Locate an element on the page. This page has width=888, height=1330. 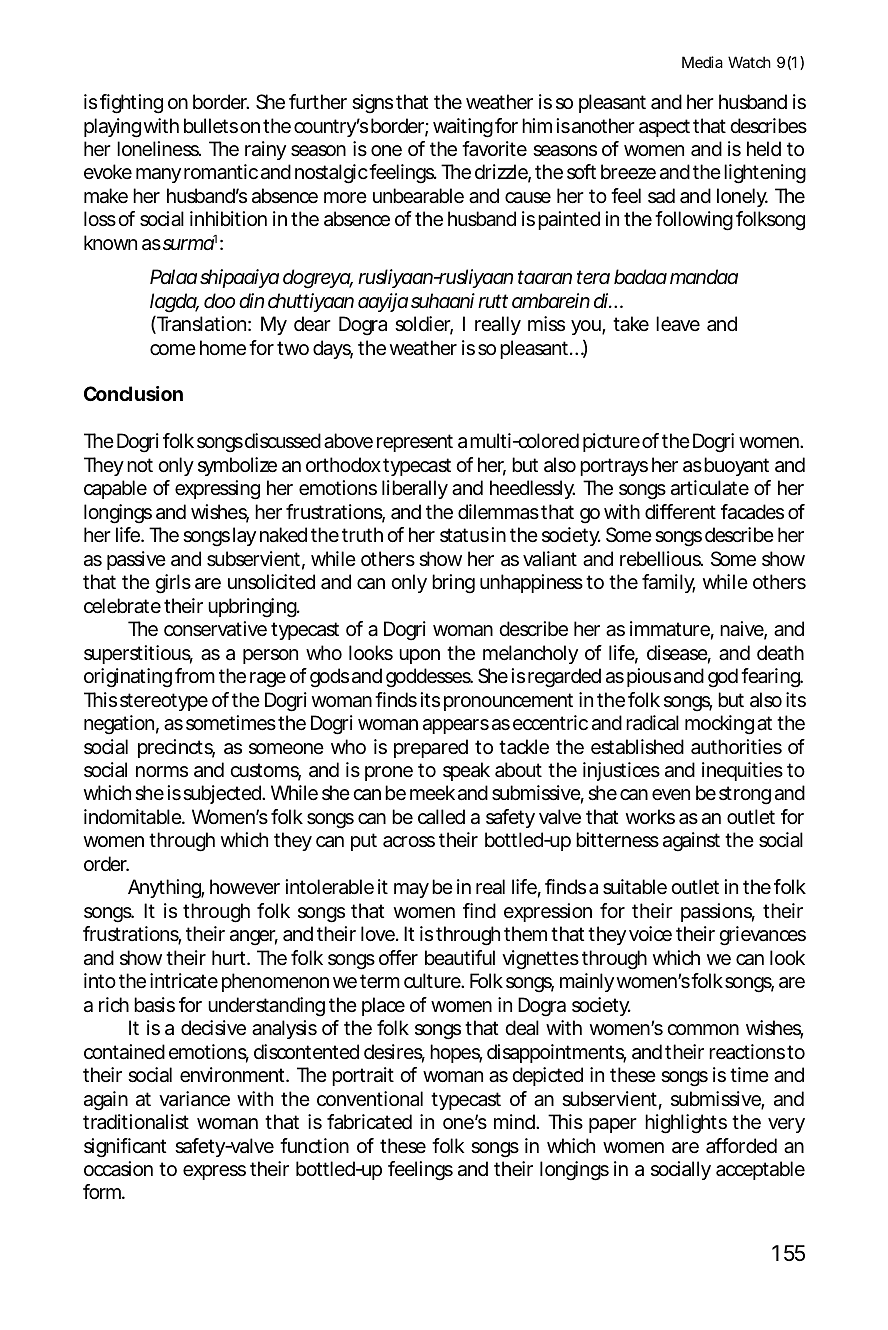
significant is located at coordinates (125, 1148).
